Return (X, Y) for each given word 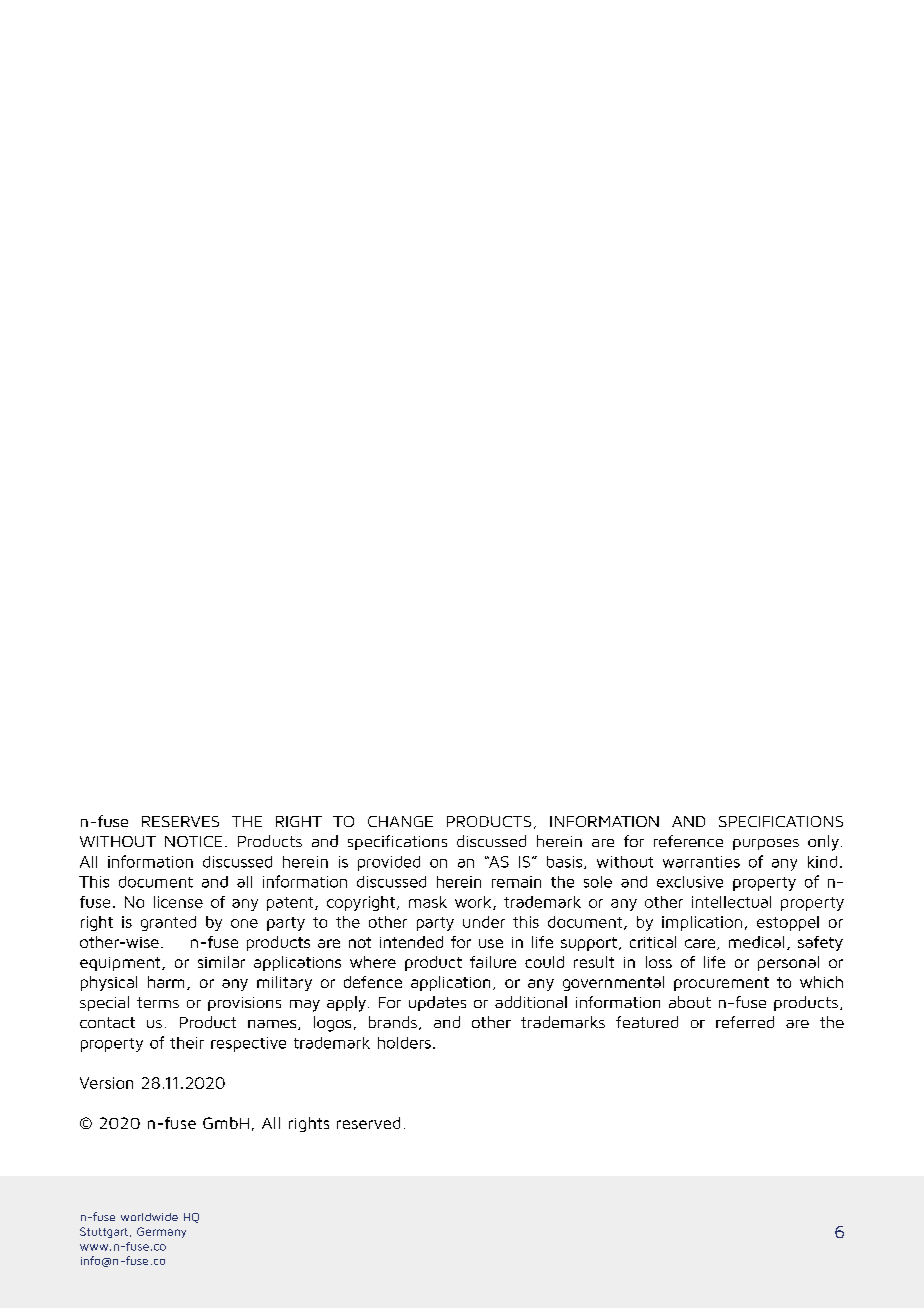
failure (493, 962)
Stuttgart (104, 1232)
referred (745, 1022)
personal (788, 963)
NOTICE (193, 841)
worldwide (149, 1217)
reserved (368, 1123)
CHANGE (400, 821)
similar (221, 962)
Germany (161, 1232)
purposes (766, 844)
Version (106, 1083)
